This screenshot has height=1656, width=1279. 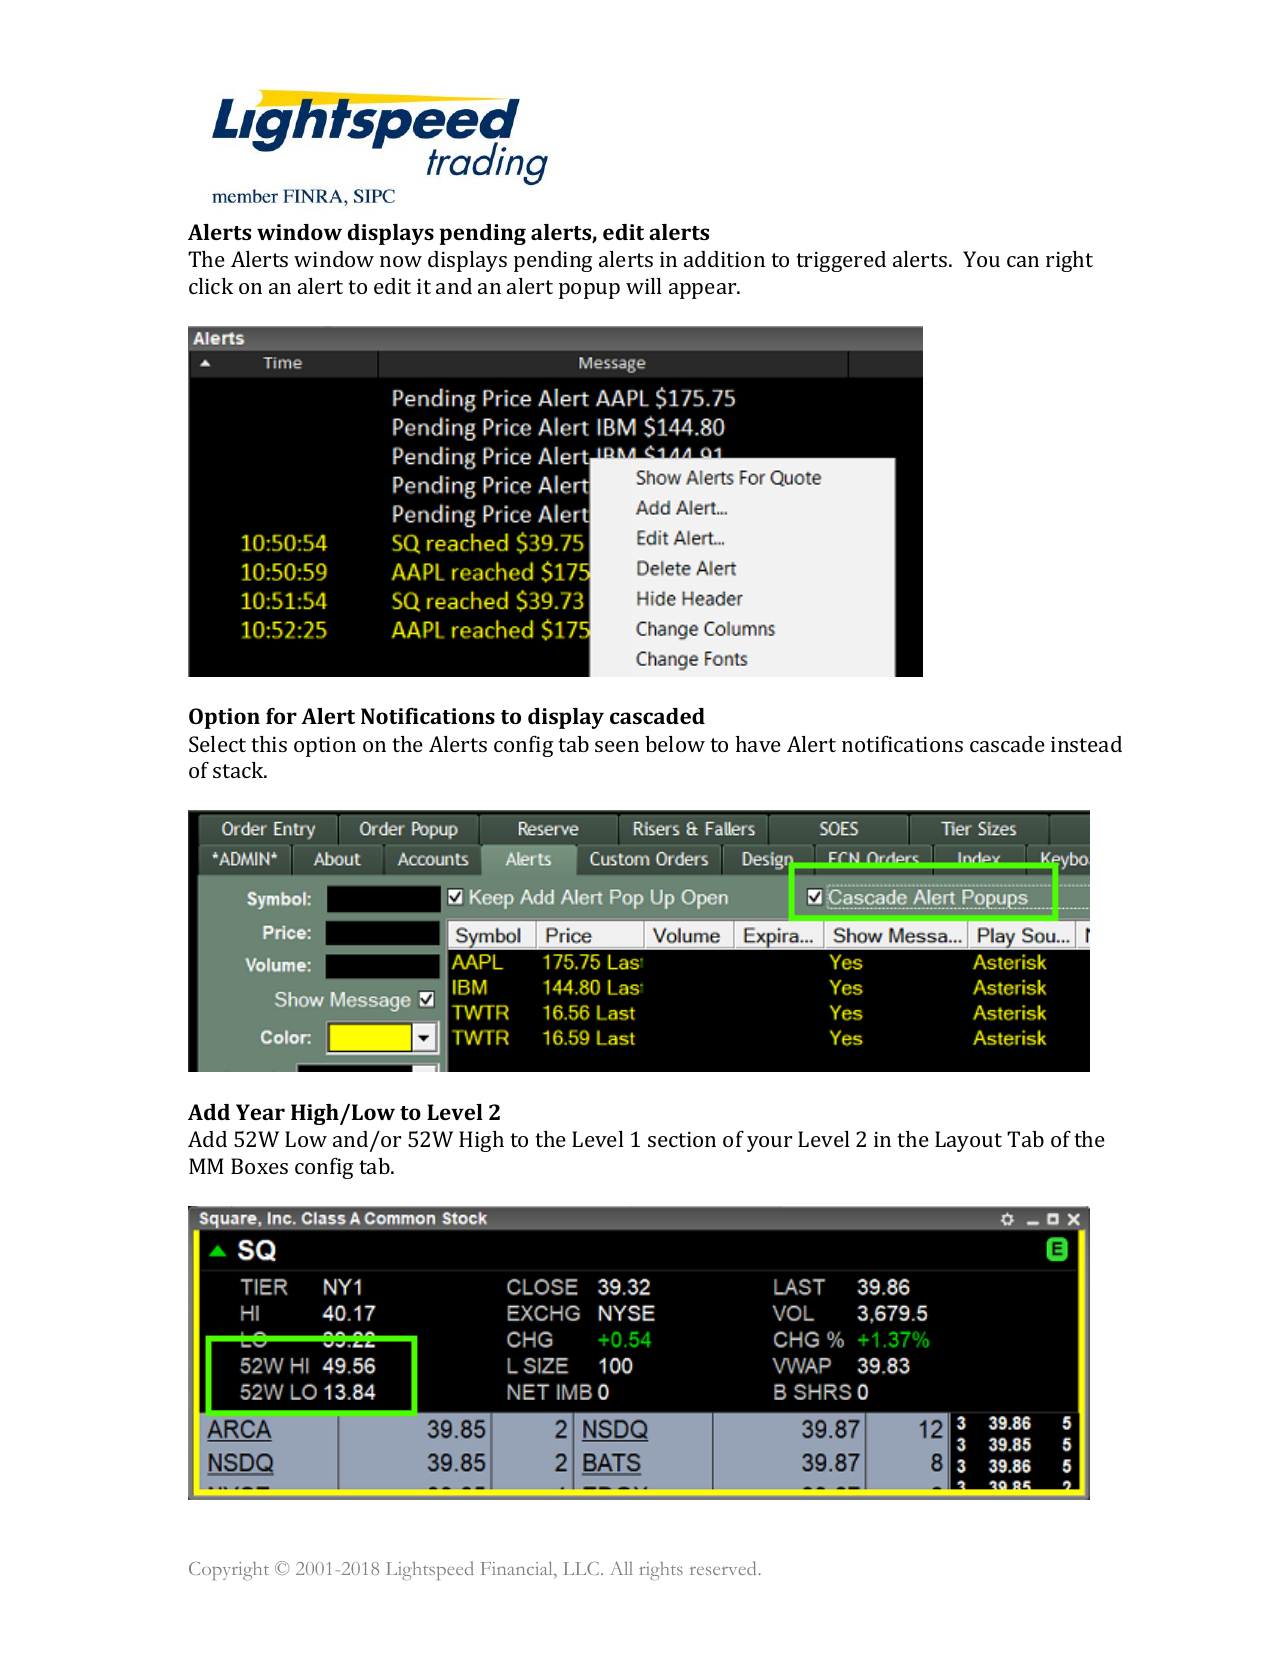 I want to click on instead, so click(x=1086, y=744).
